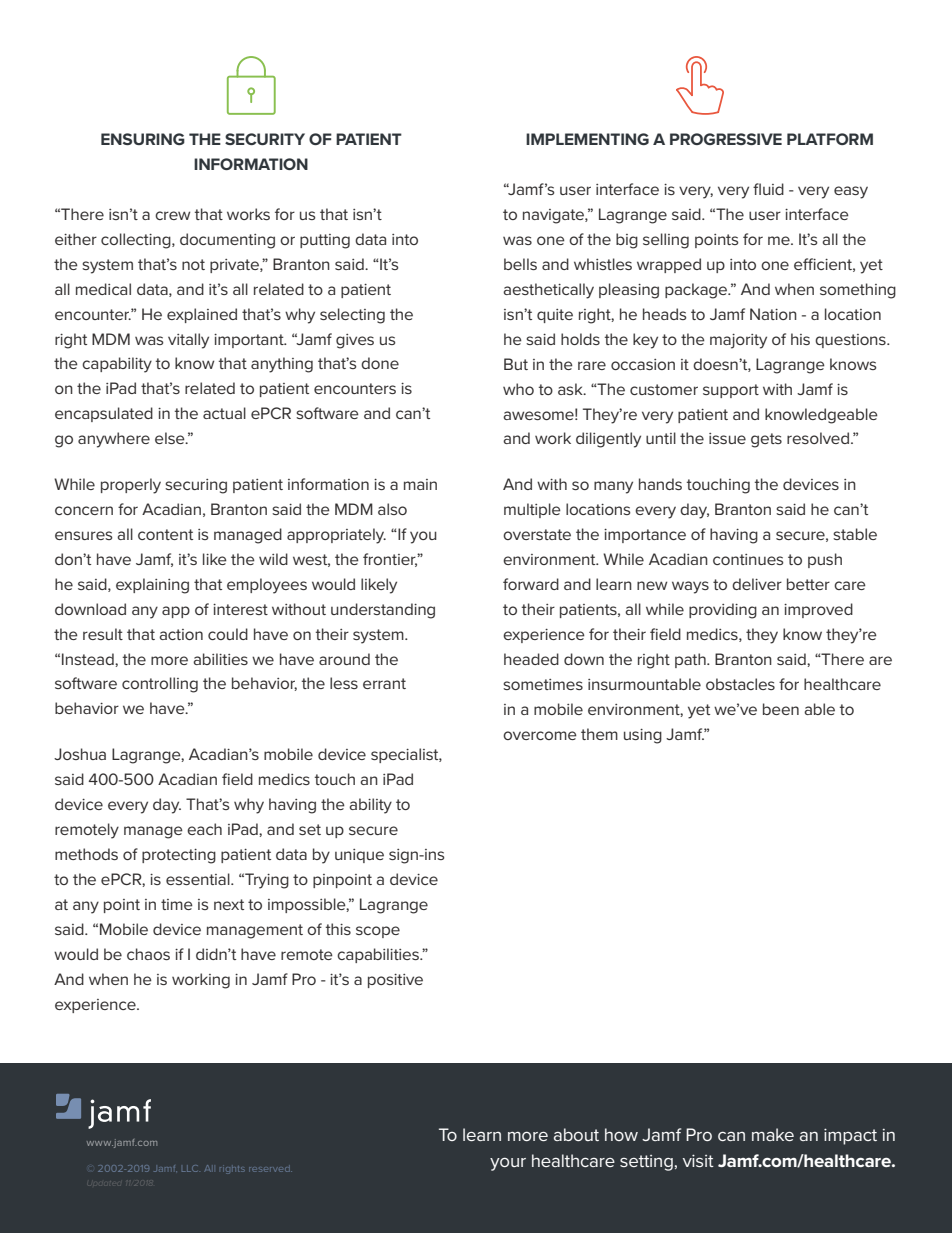 The width and height of the screenshot is (952, 1233). Describe the element at coordinates (190, 1168) in the screenshot. I see `LLC` at that location.
